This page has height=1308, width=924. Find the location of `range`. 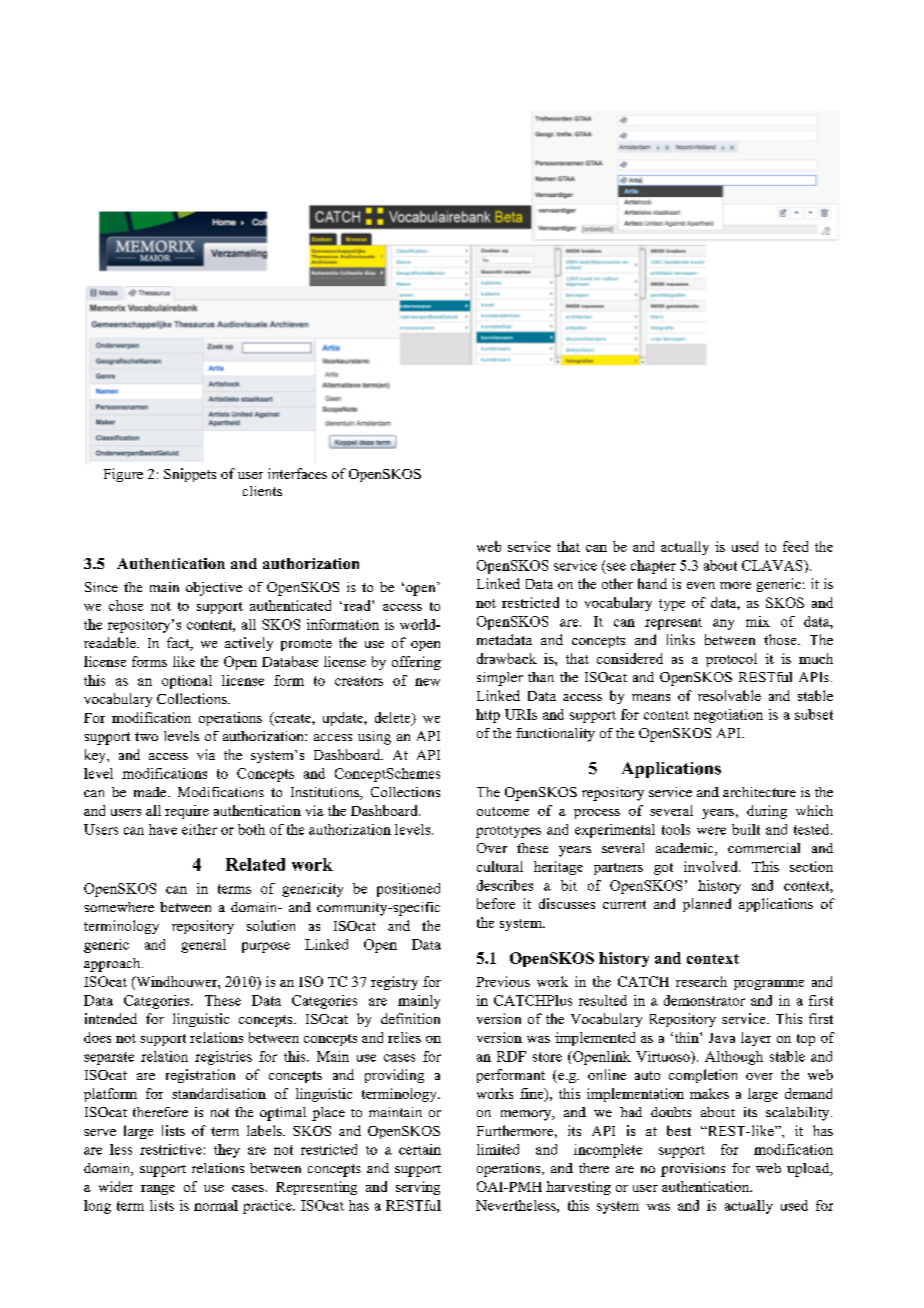

range is located at coordinates (158, 1190).
